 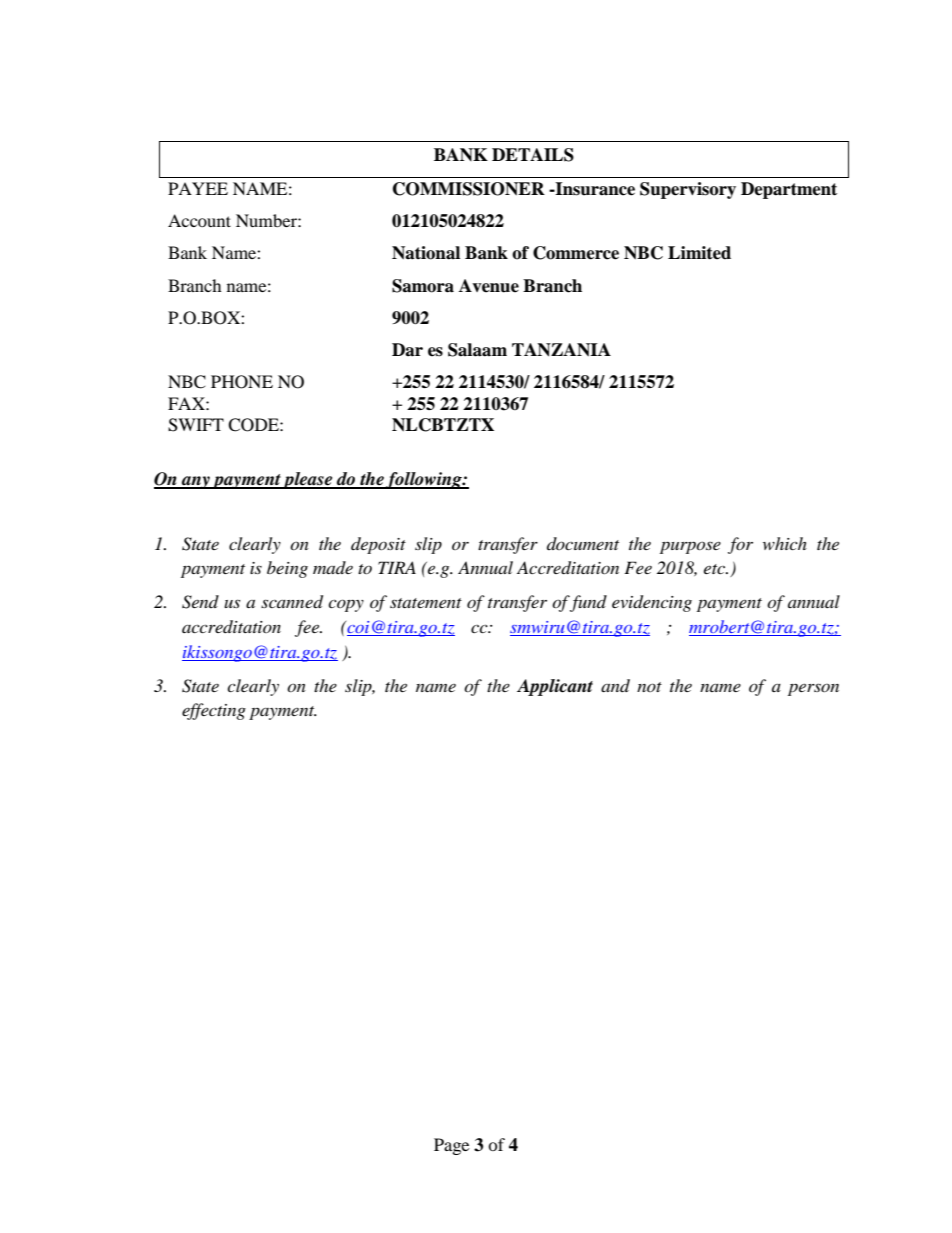 I want to click on fund, so click(x=588, y=603).
